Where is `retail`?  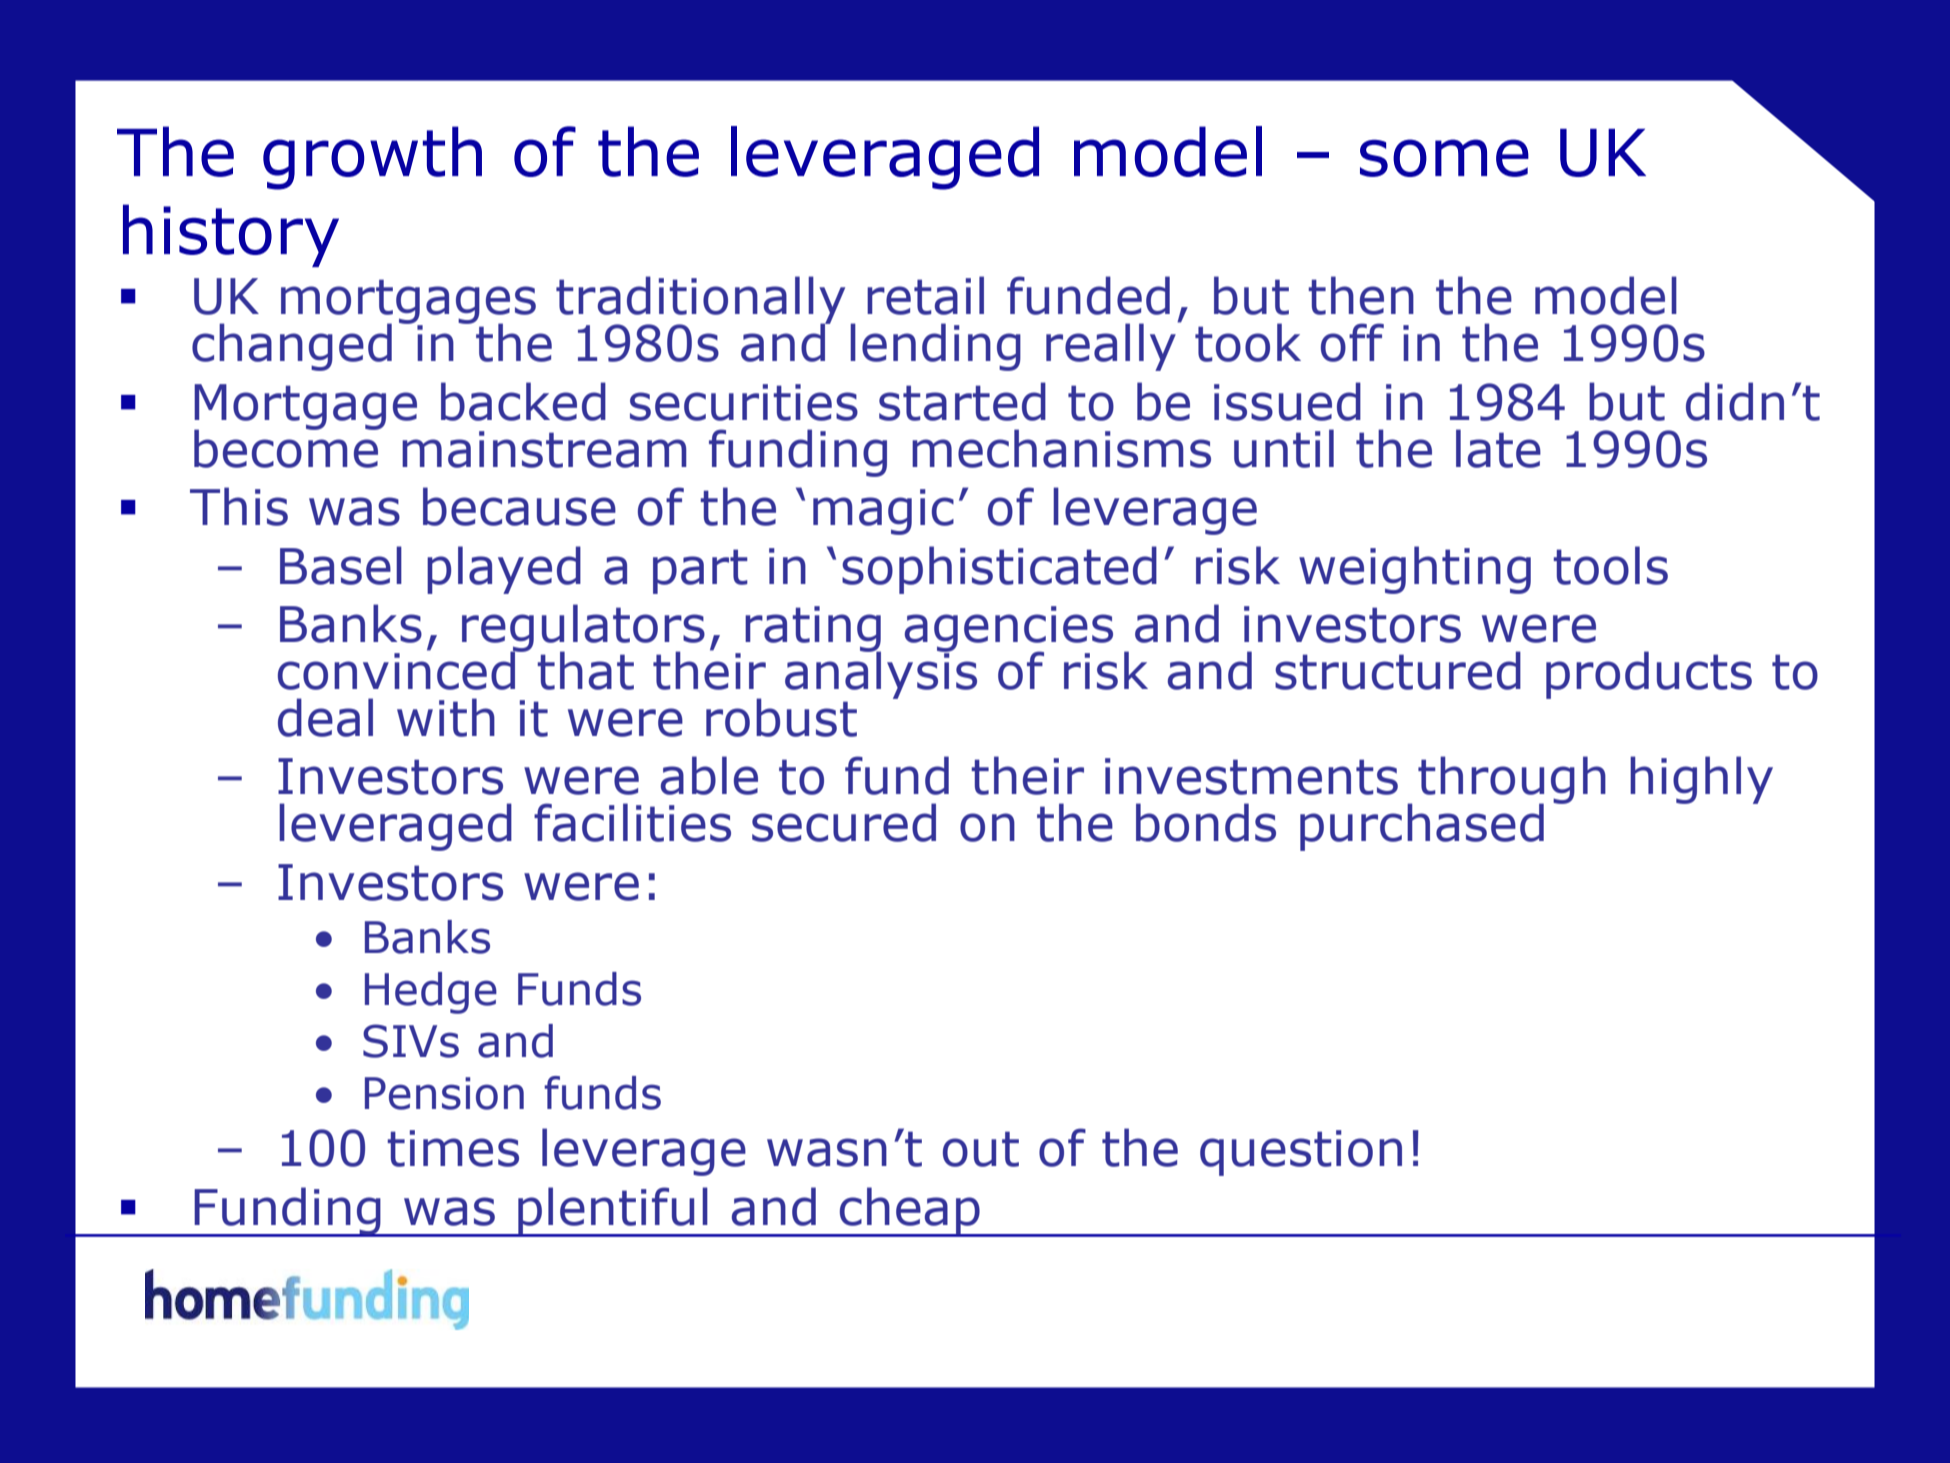
retail is located at coordinates (925, 295).
